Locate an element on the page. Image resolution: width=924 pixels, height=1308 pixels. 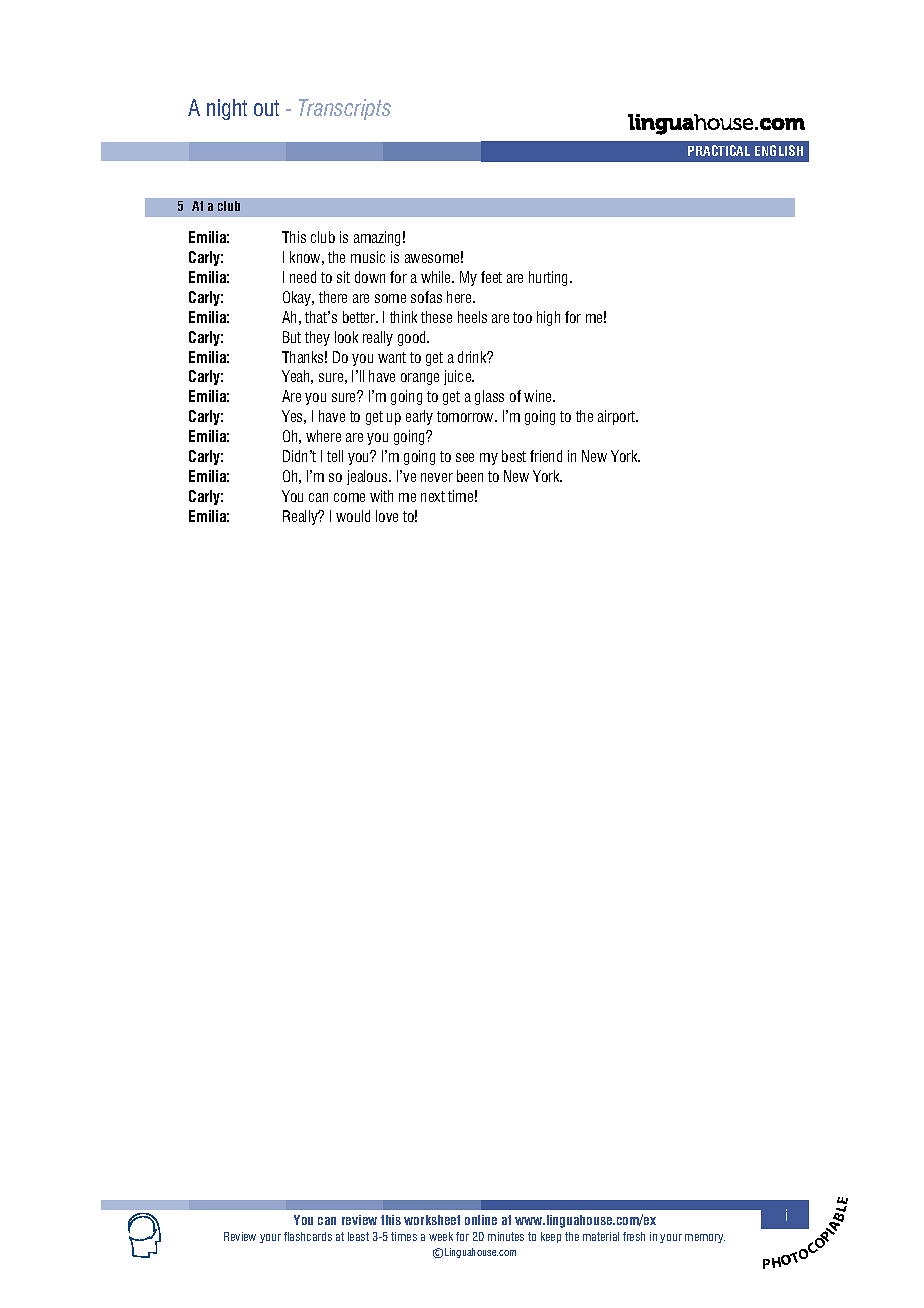
sit is located at coordinates (343, 277).
